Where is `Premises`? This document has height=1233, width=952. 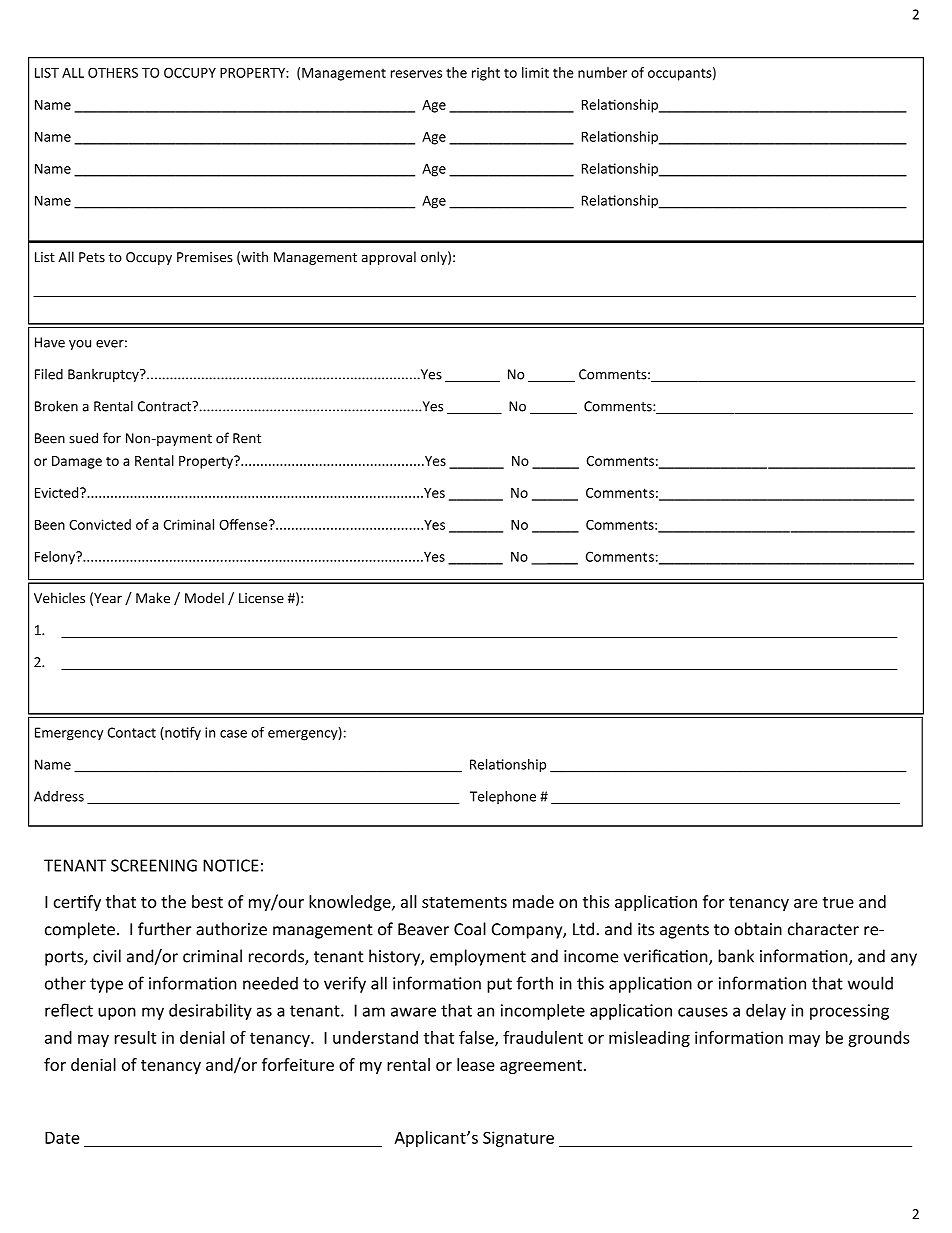
Premises is located at coordinates (205, 257).
